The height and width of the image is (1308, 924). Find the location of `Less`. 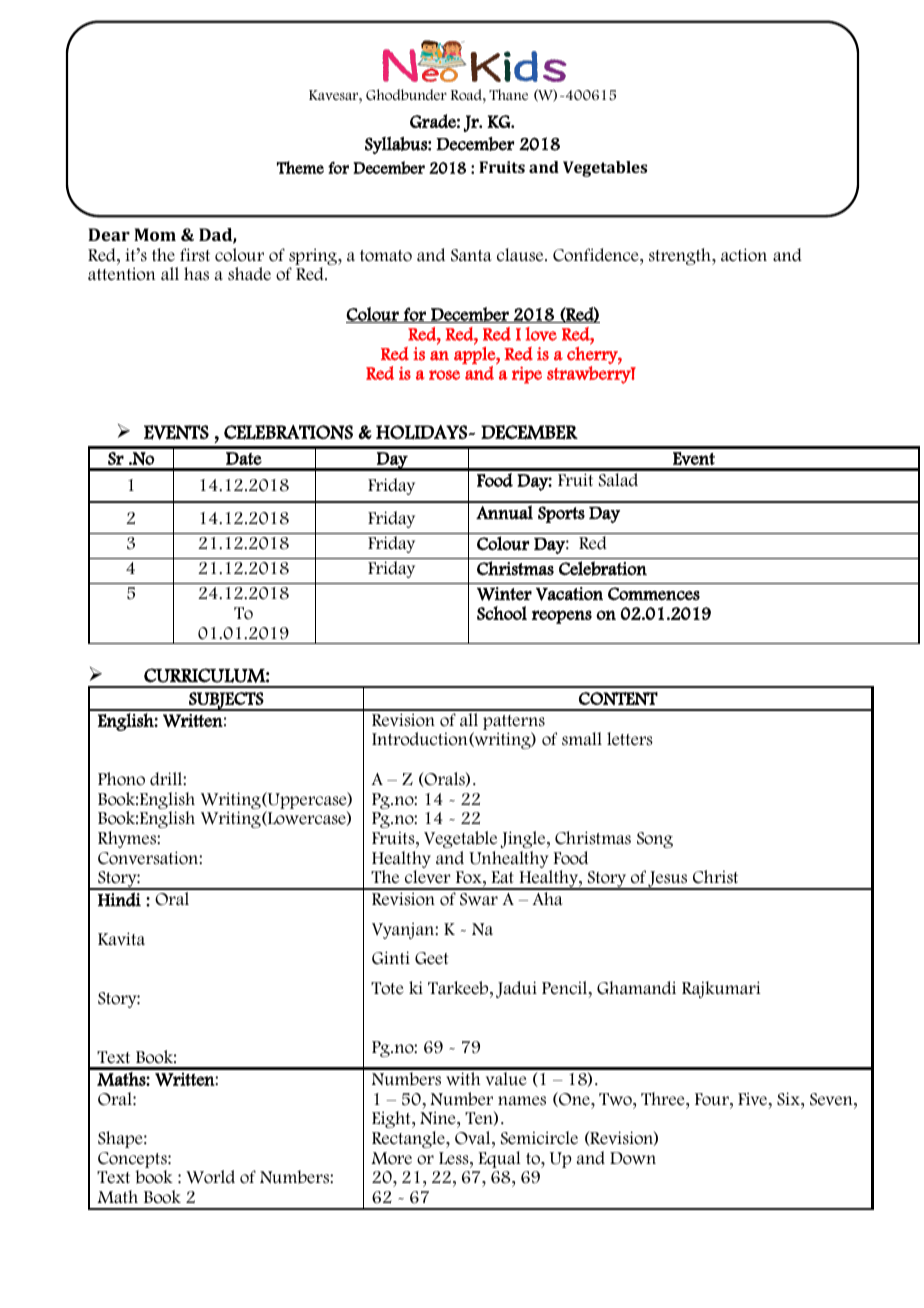

Less is located at coordinates (455, 1158).
